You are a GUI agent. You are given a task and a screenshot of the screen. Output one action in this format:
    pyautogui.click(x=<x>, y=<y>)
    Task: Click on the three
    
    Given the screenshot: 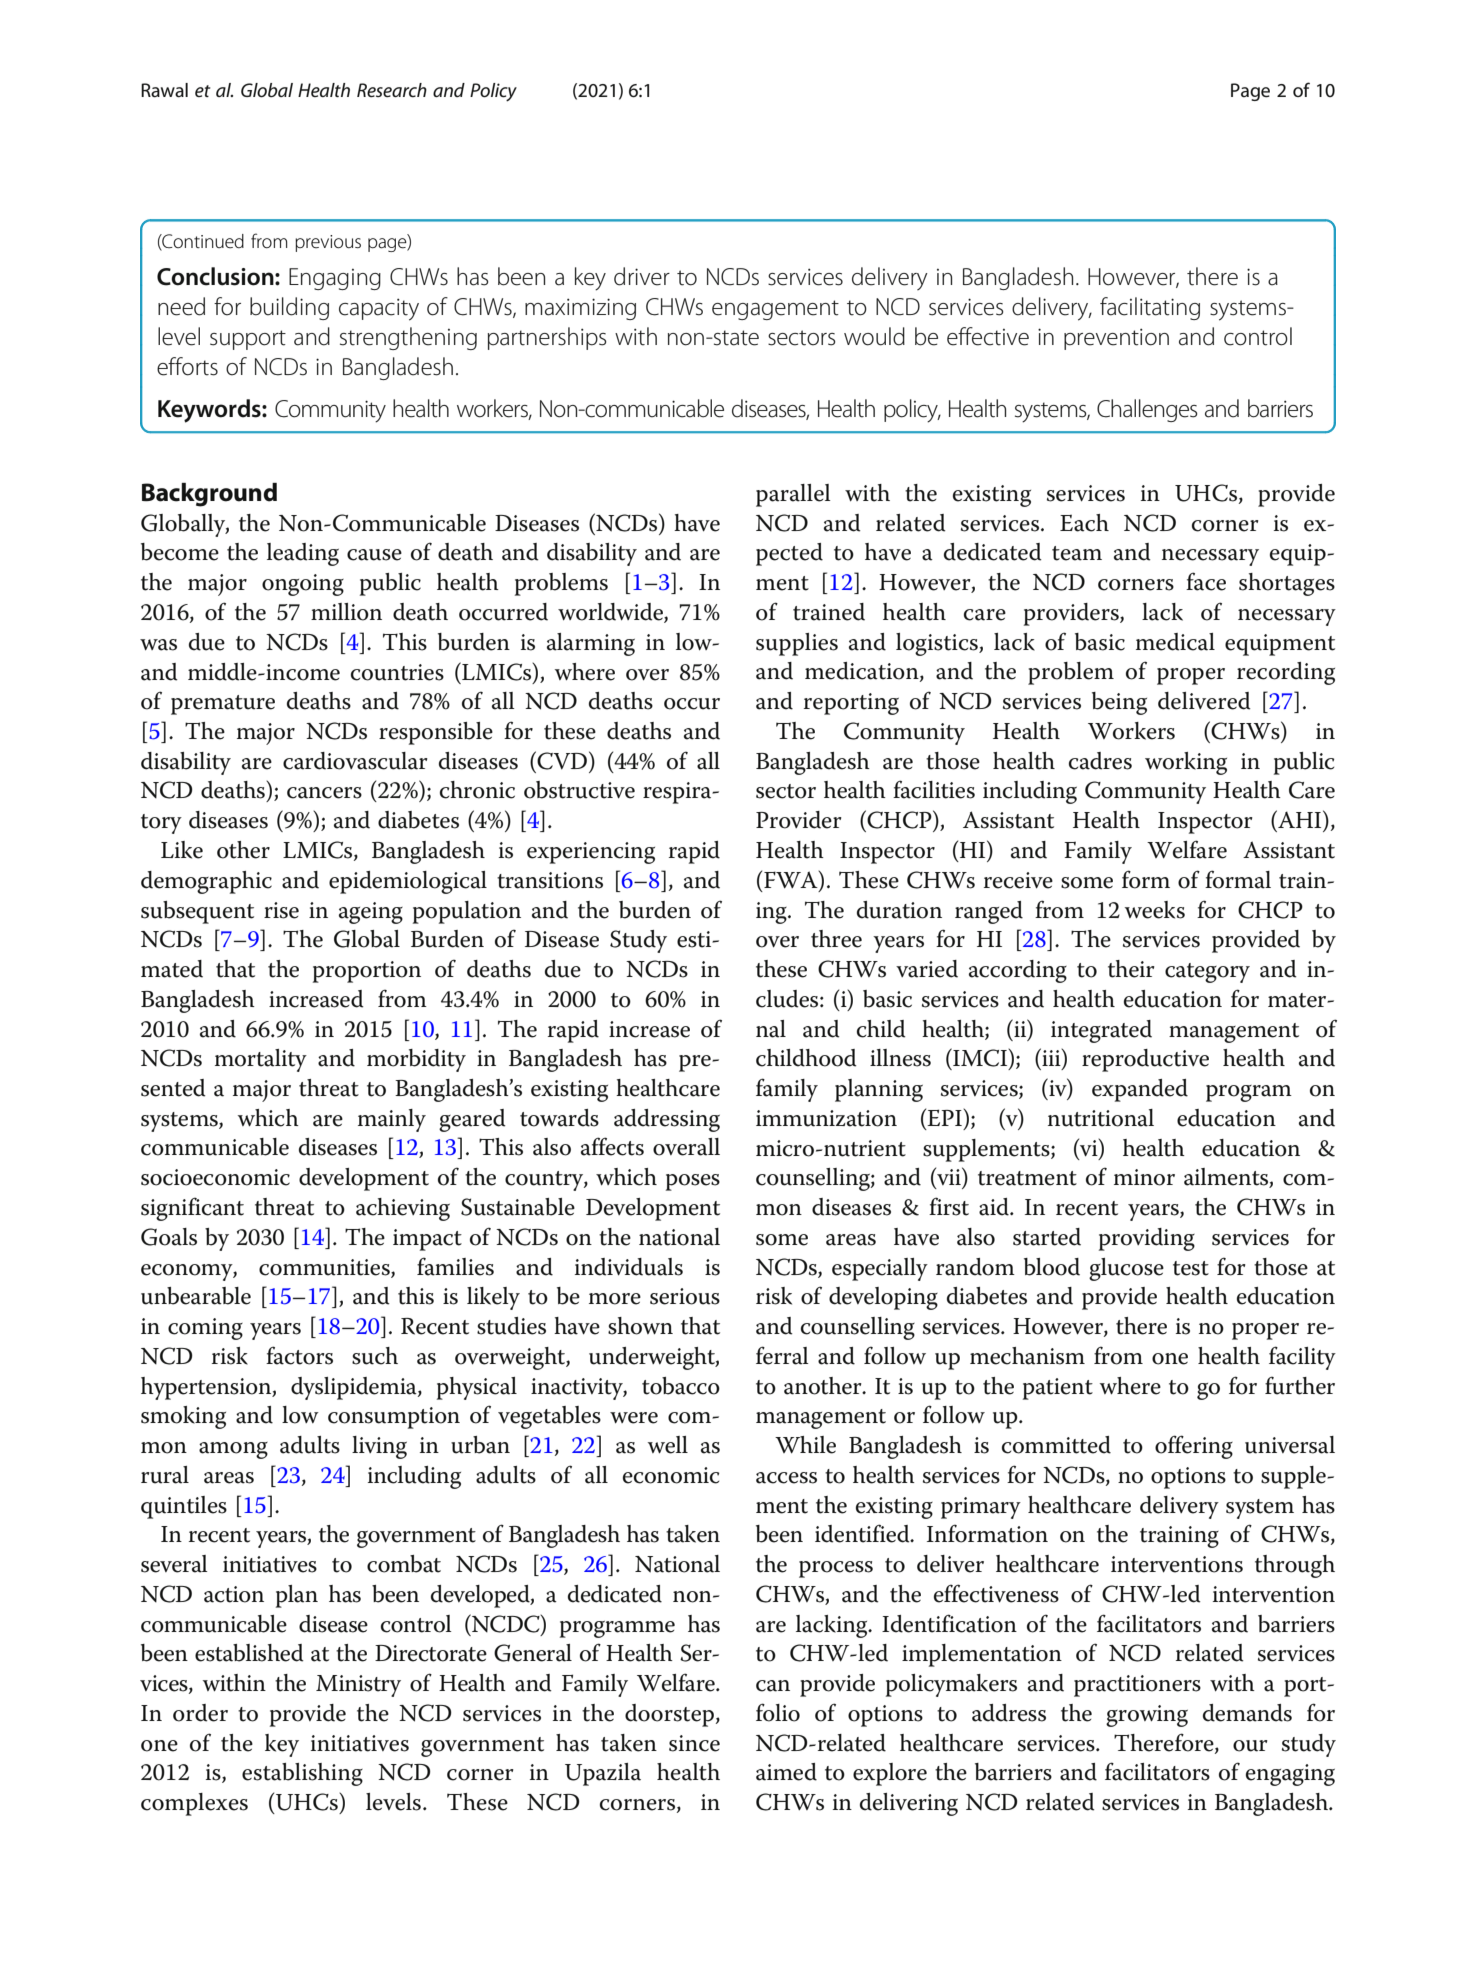 What is the action you would take?
    pyautogui.click(x=836, y=939)
